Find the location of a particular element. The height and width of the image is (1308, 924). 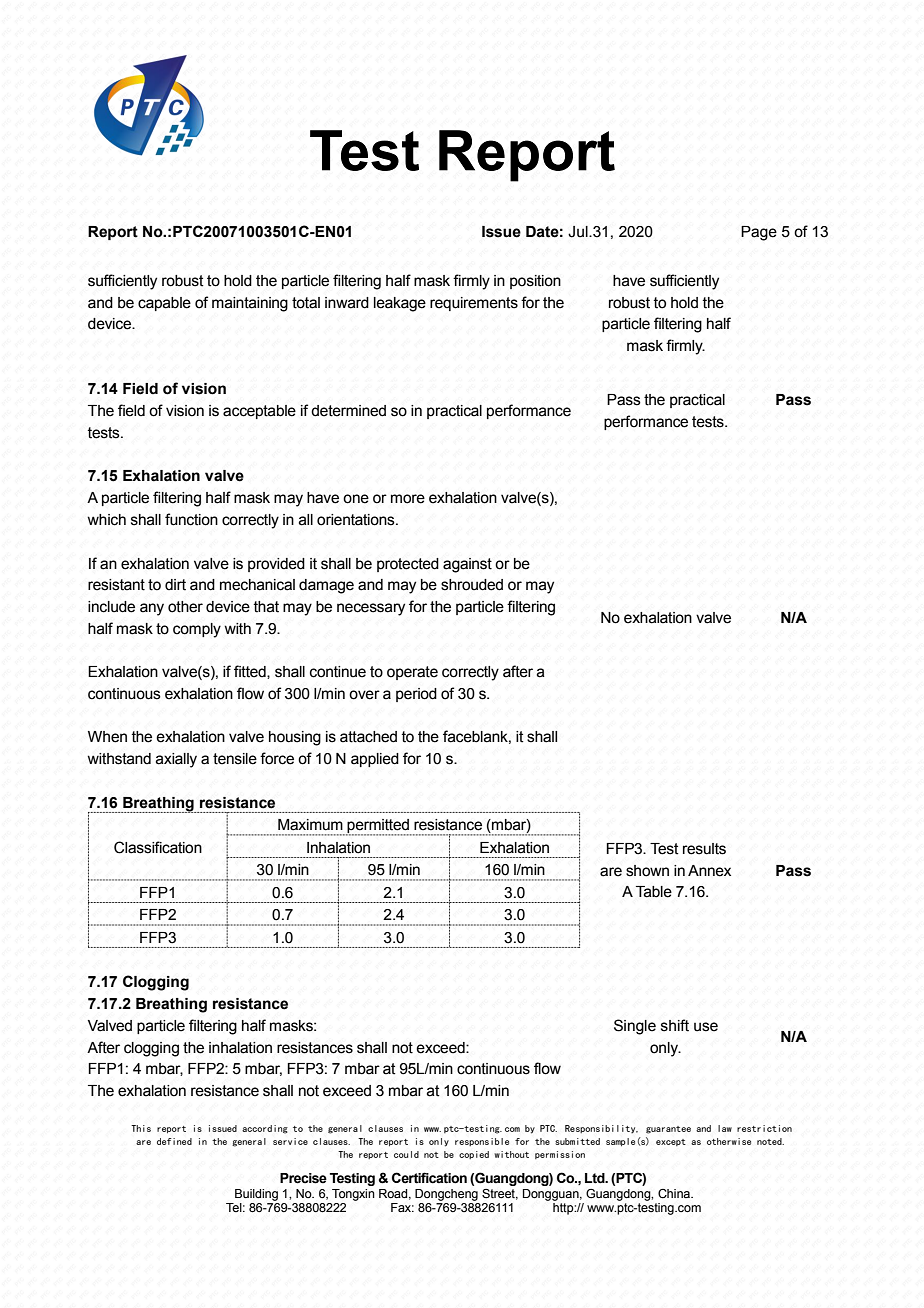

Page is located at coordinates (759, 233).
